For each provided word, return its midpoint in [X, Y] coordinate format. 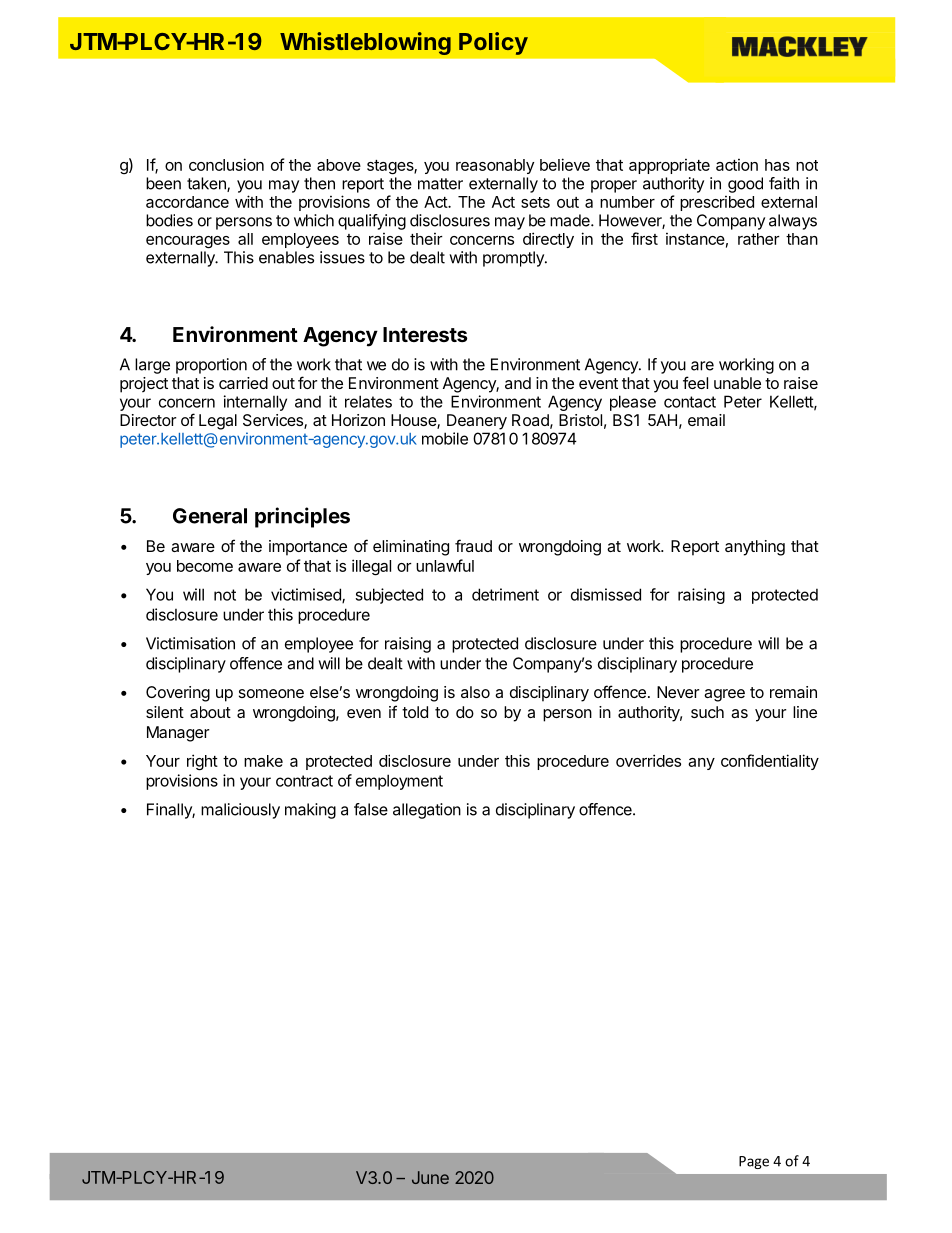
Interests [425, 334]
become [205, 566]
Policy [493, 43]
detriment [505, 594]
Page [754, 1162]
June [430, 1177]
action [737, 165]
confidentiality [770, 762]
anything [755, 548]
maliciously [240, 811]
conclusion [226, 164]
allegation [427, 811]
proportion [211, 366]
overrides [648, 760]
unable [737, 383]
